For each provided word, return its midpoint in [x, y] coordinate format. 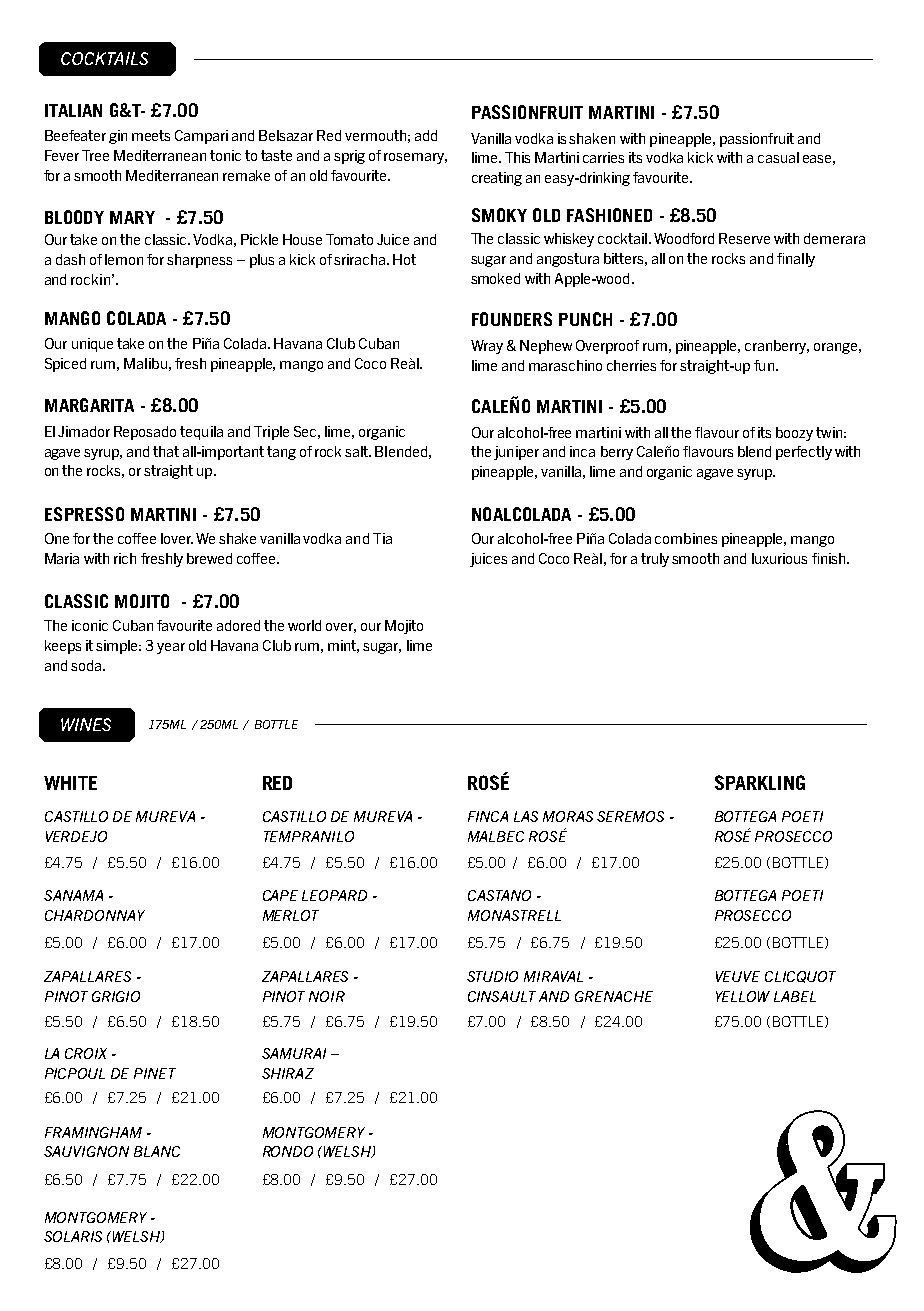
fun [764, 365]
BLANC [157, 1151]
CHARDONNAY [95, 915]
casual [778, 157]
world [304, 625]
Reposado [145, 433]
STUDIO [492, 976]
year [171, 648]
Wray [487, 347]
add [426, 135]
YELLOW [743, 996]
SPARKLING [760, 782]
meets [151, 135]
